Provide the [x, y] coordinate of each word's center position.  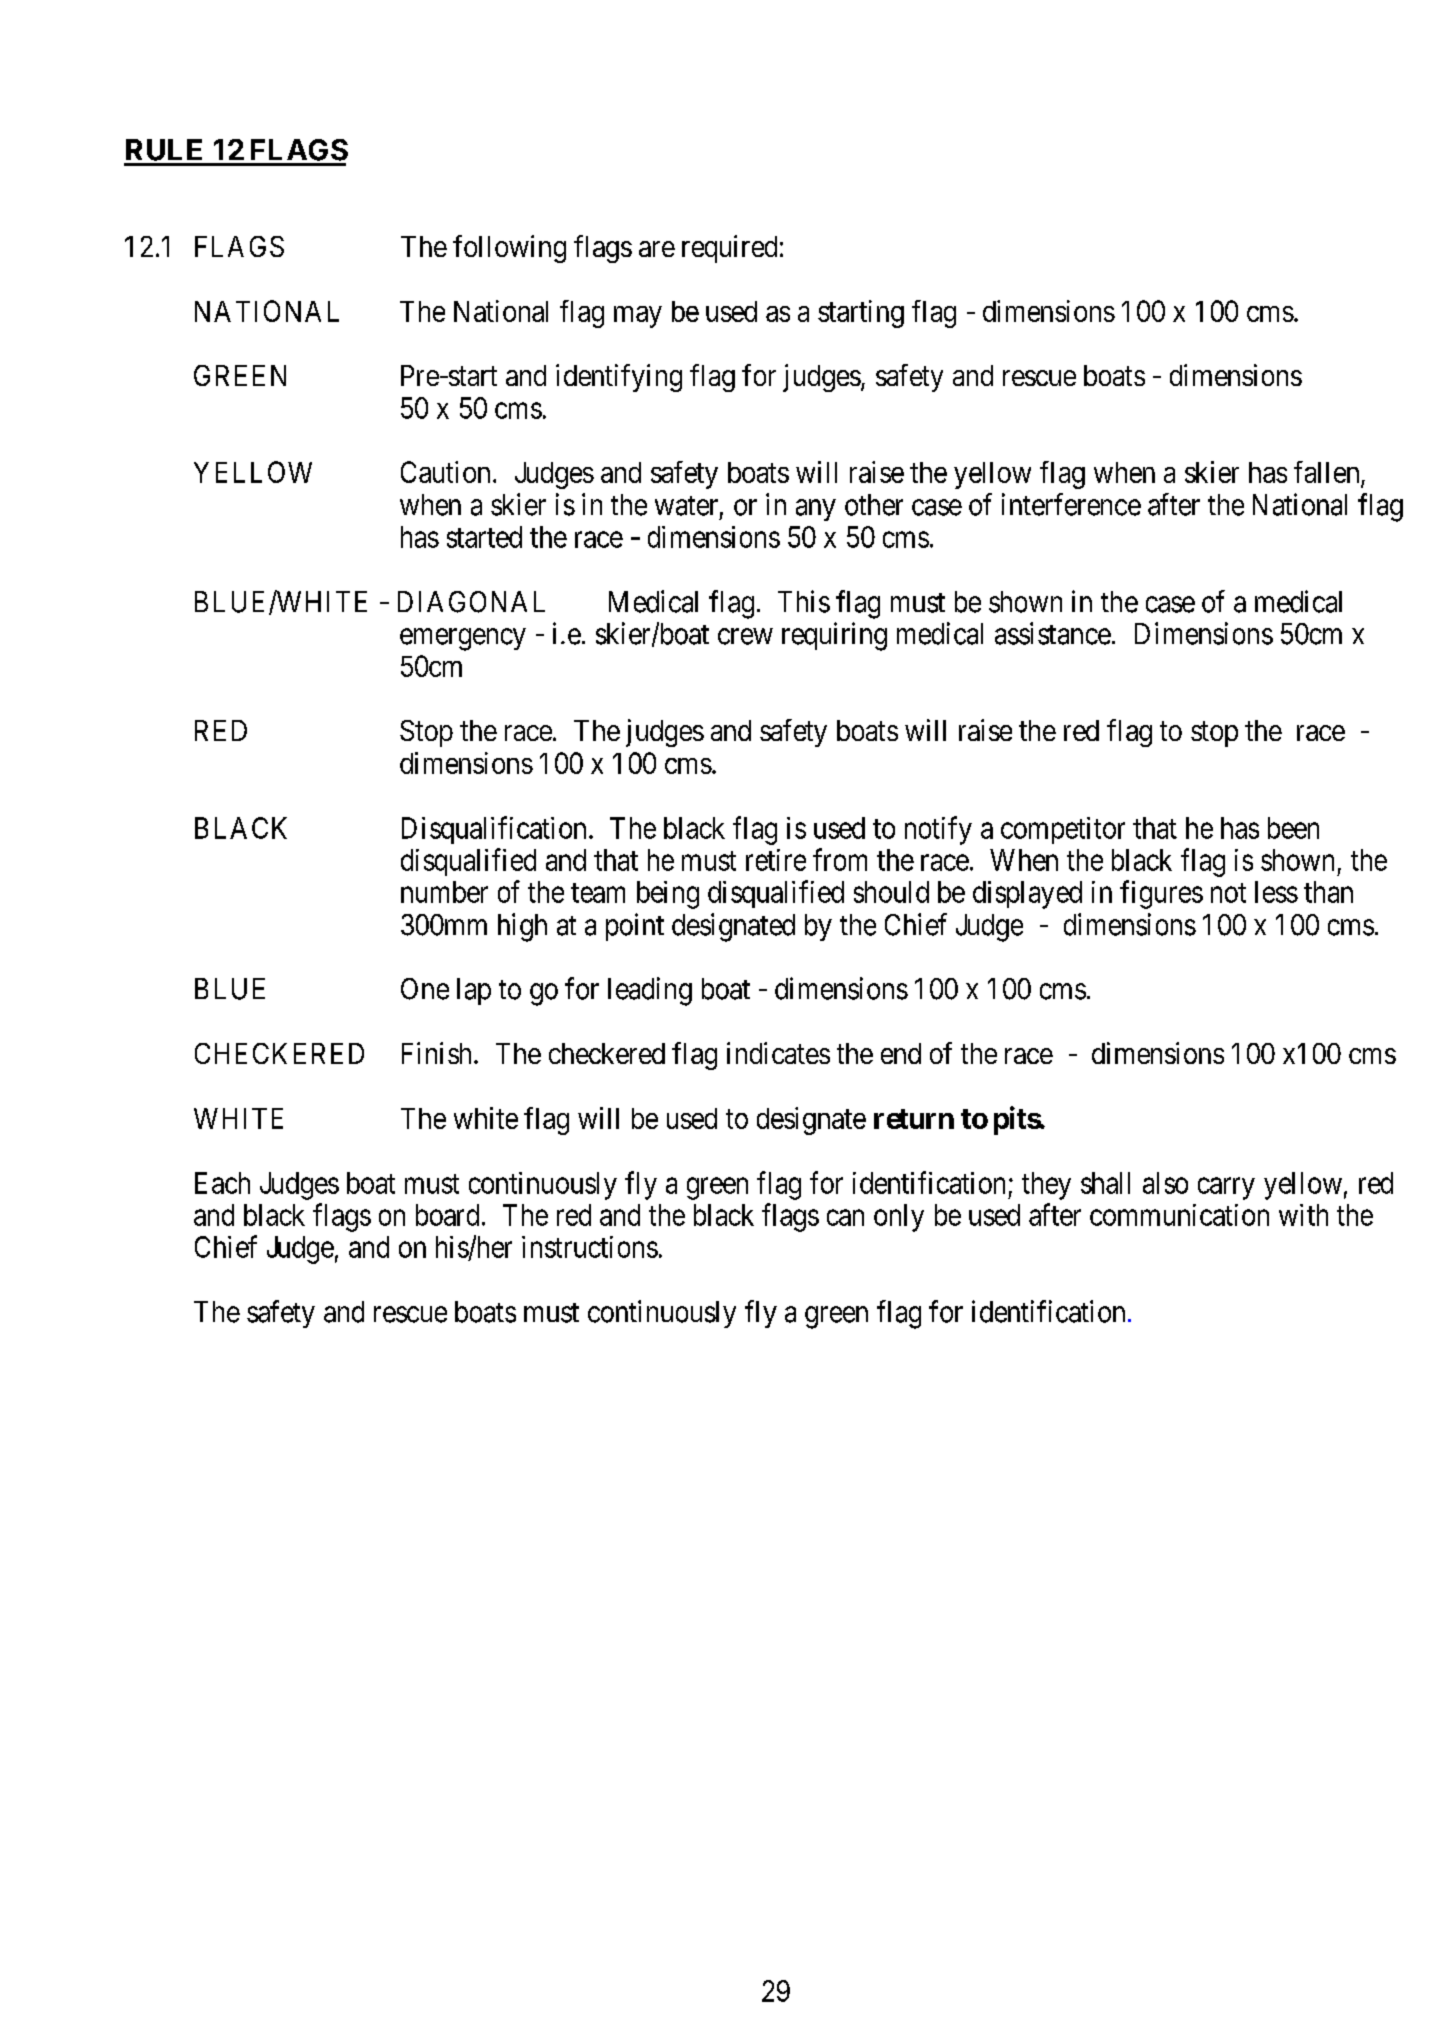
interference [1071, 504]
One [425, 989]
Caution [445, 472]
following [509, 249]
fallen [1326, 472]
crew [745, 636]
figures [1161, 894]
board [447, 1215]
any [816, 510]
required [729, 249]
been [1293, 828]
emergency [463, 639]
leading [650, 991]
